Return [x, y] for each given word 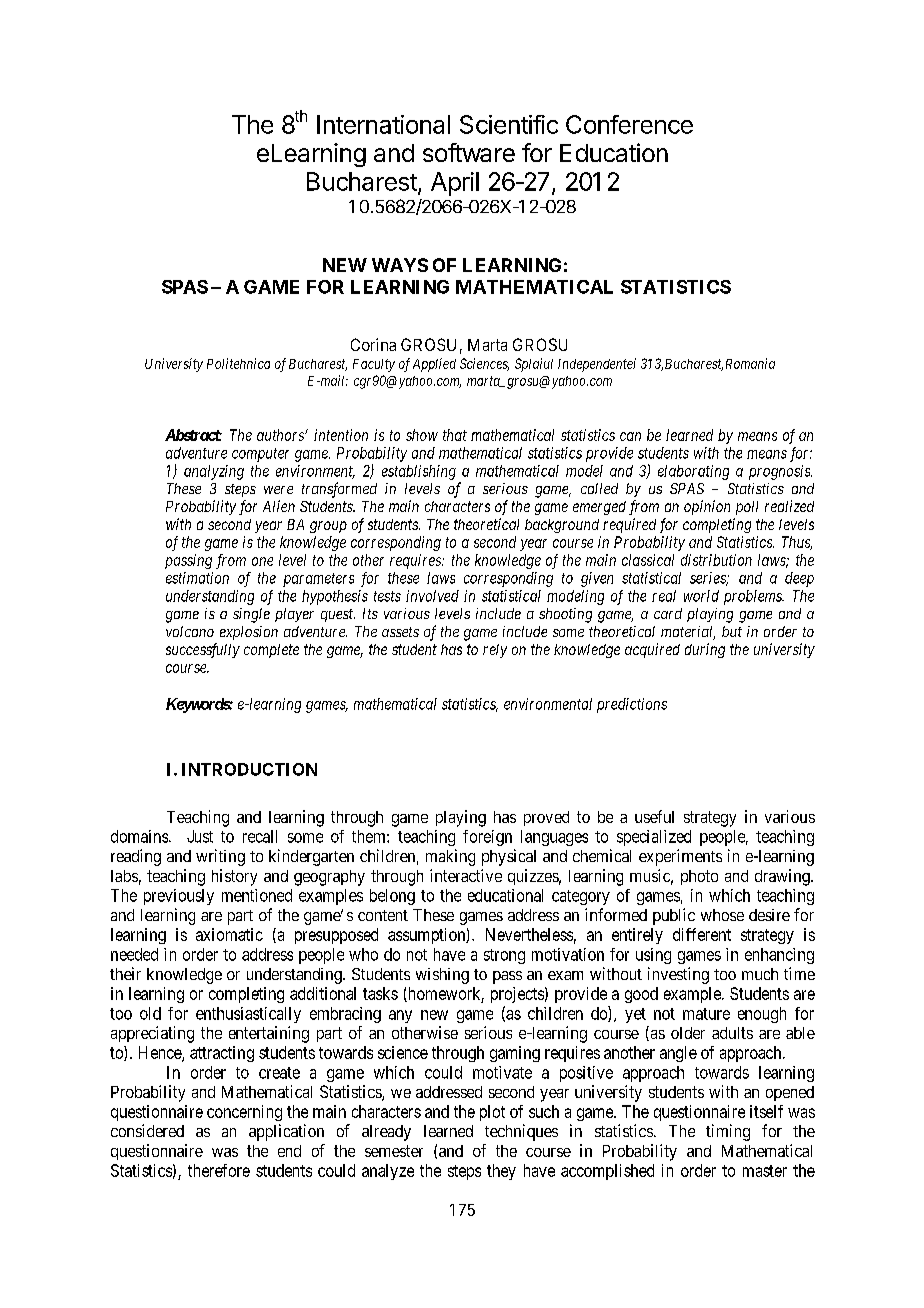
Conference [629, 124]
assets [400, 632]
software [469, 152]
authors [281, 435]
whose [722, 915]
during [705, 650]
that [455, 435]
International [383, 124]
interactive [466, 875]
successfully [203, 650]
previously [179, 897]
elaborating [693, 472]
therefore [219, 1170]
